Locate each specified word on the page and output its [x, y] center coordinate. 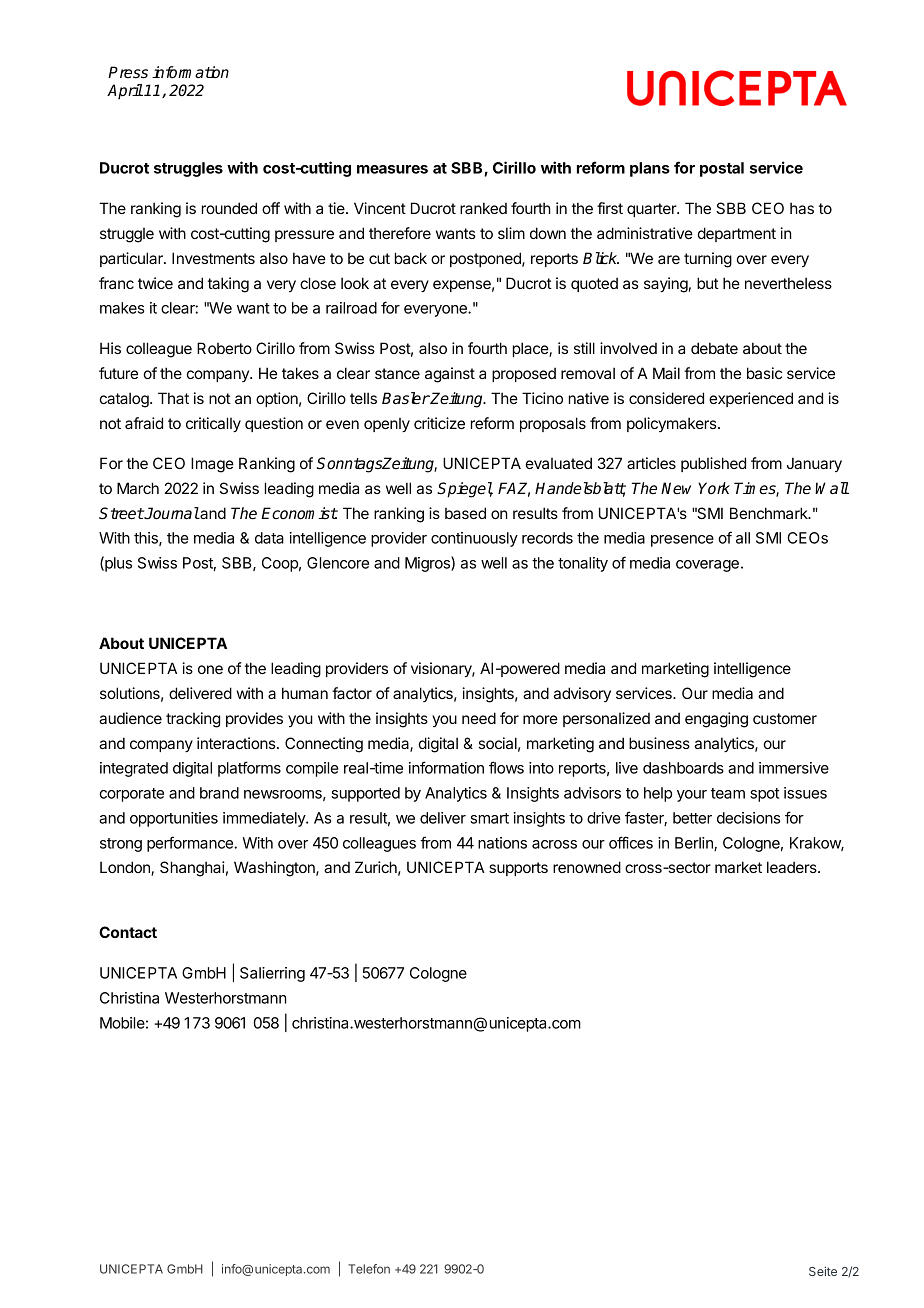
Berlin [695, 844]
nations [502, 843]
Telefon [369, 1269]
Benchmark [770, 513]
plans [650, 169]
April [125, 91]
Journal [171, 513]
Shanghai [192, 869]
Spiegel [465, 490]
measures [392, 169]
